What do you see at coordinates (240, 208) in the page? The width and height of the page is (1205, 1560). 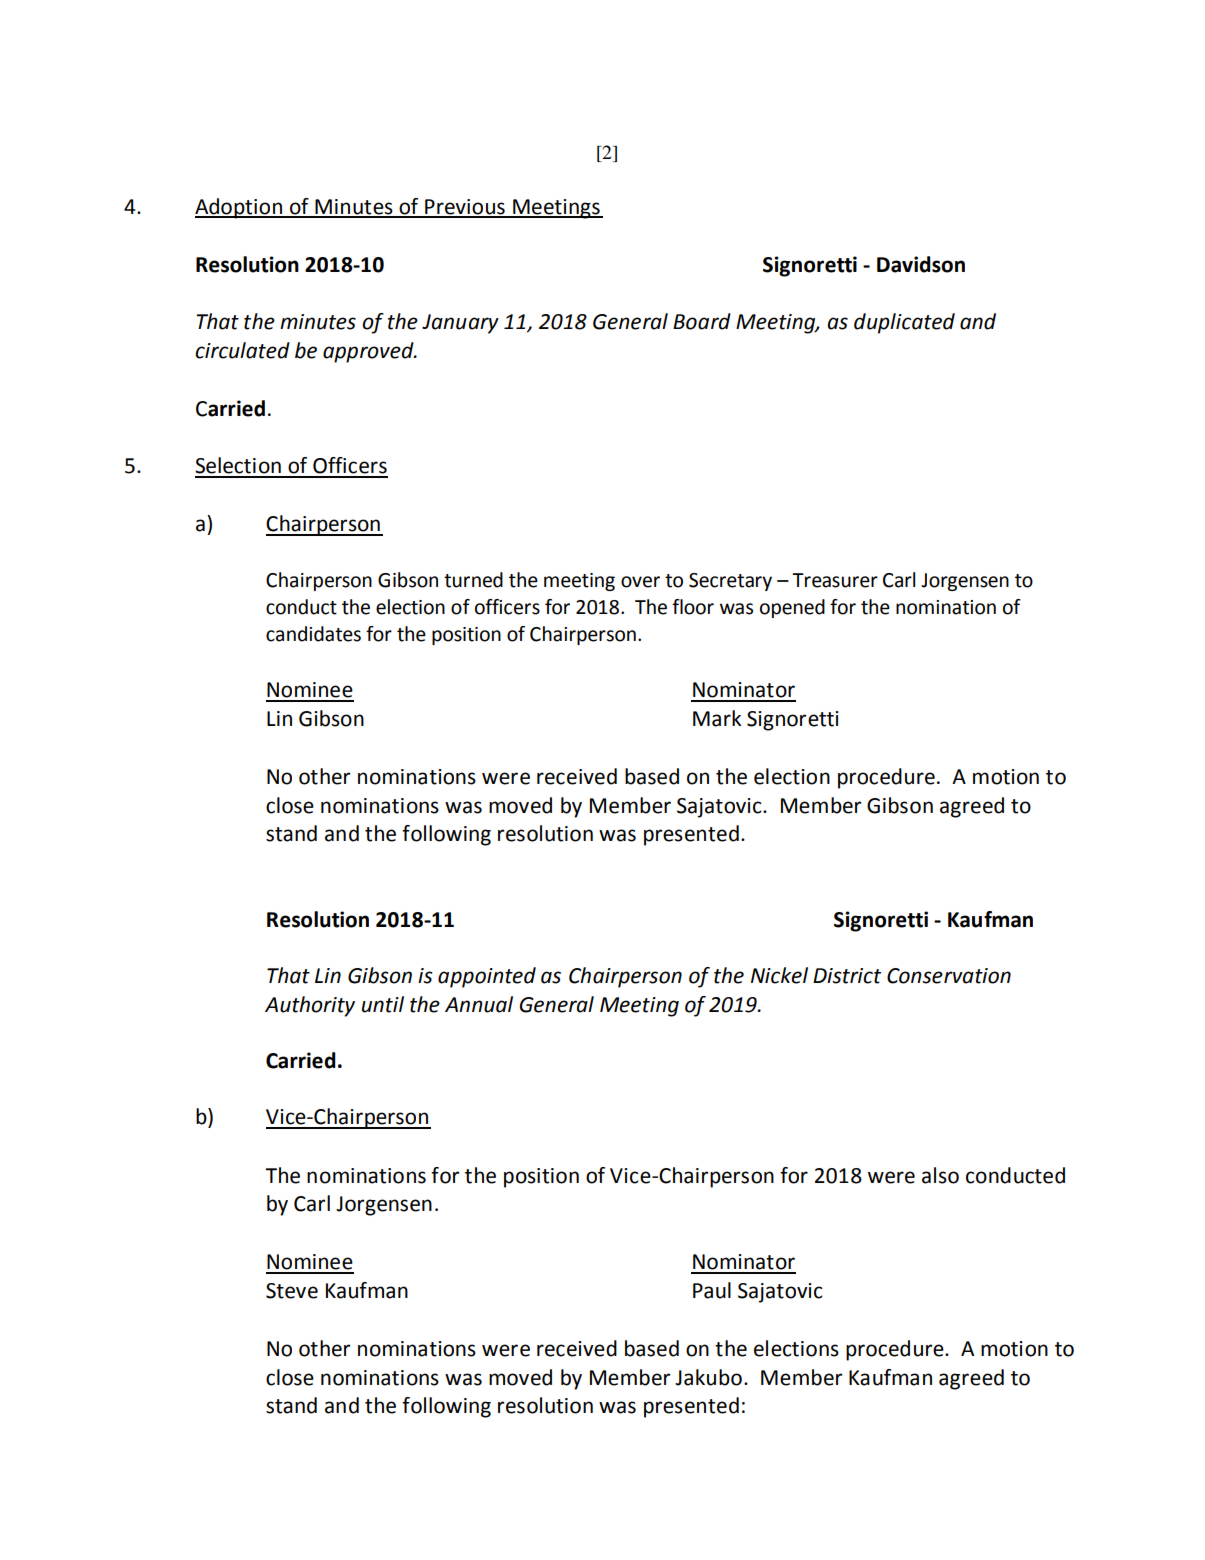 I see `Adoption` at bounding box center [240, 208].
